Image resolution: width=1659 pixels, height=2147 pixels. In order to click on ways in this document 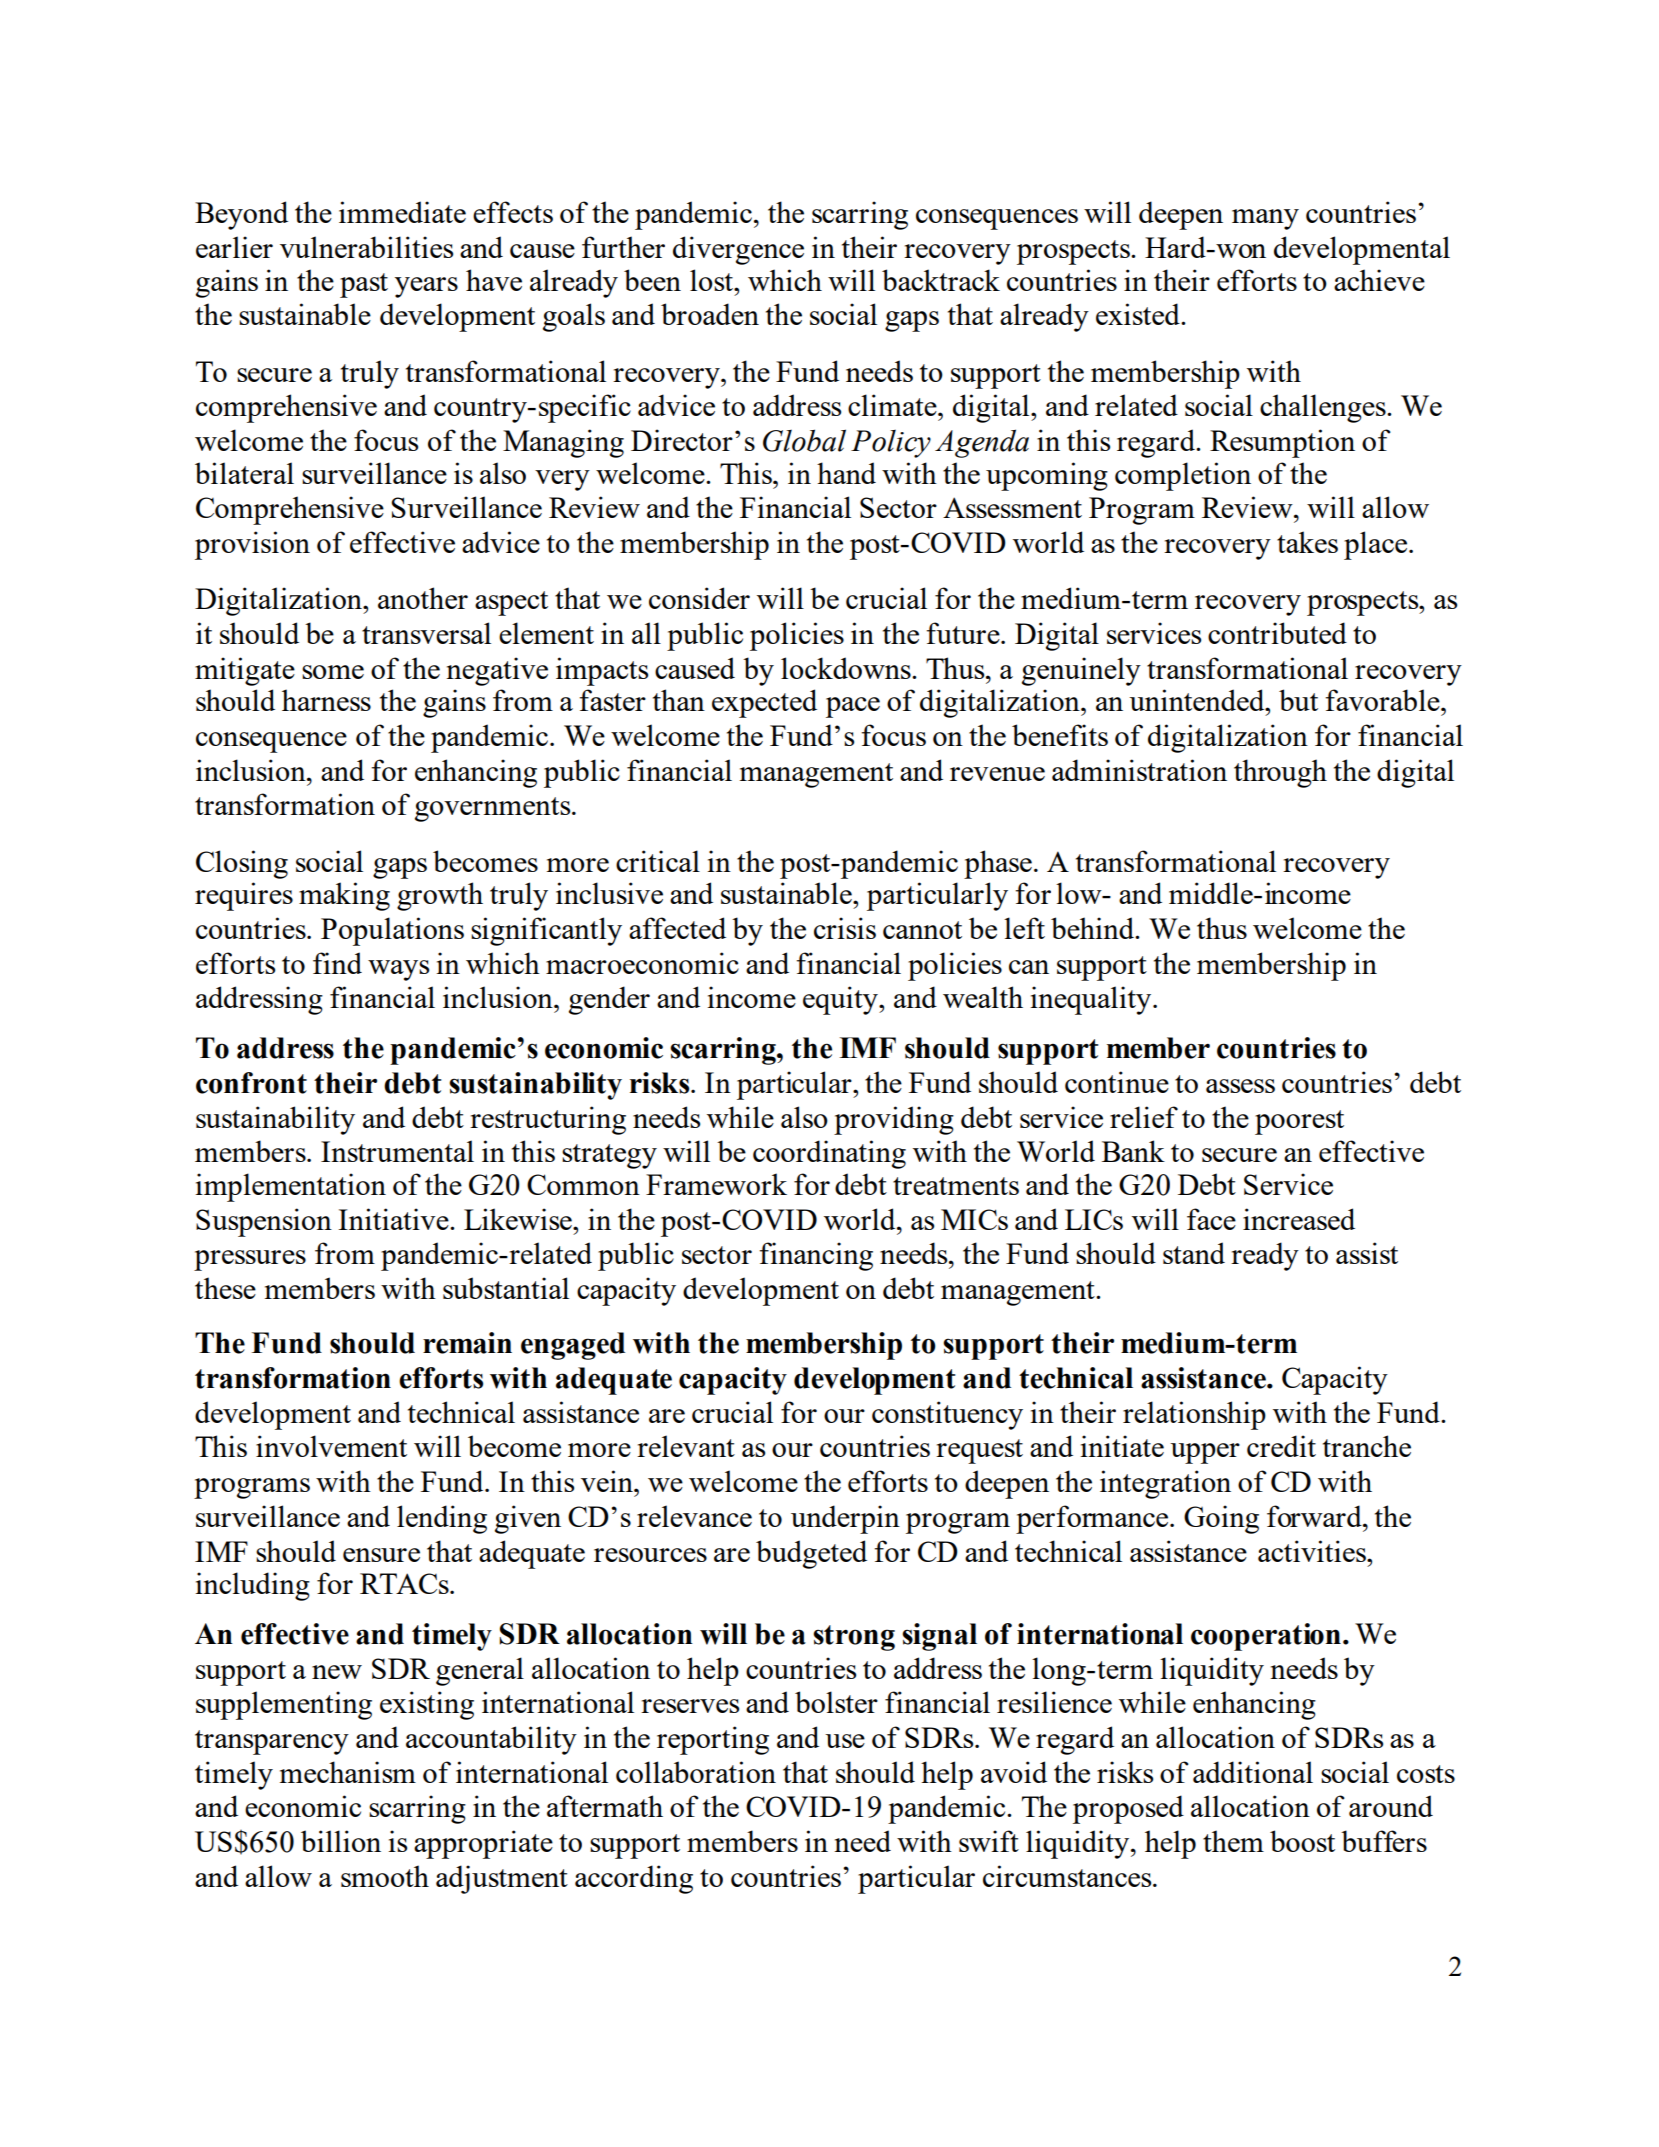, I will do `click(398, 970)`.
